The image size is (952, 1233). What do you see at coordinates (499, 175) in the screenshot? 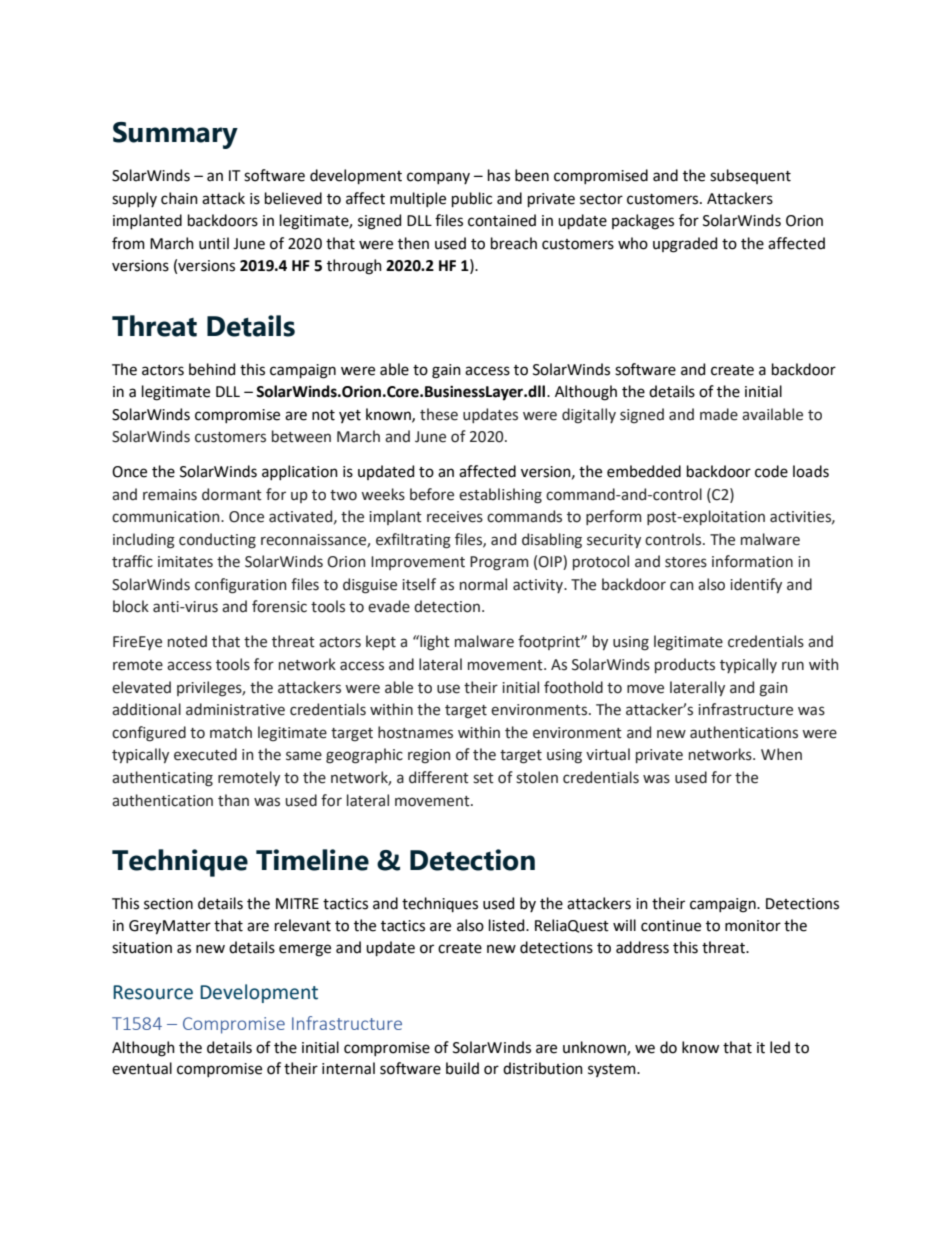
I see `has` at bounding box center [499, 175].
